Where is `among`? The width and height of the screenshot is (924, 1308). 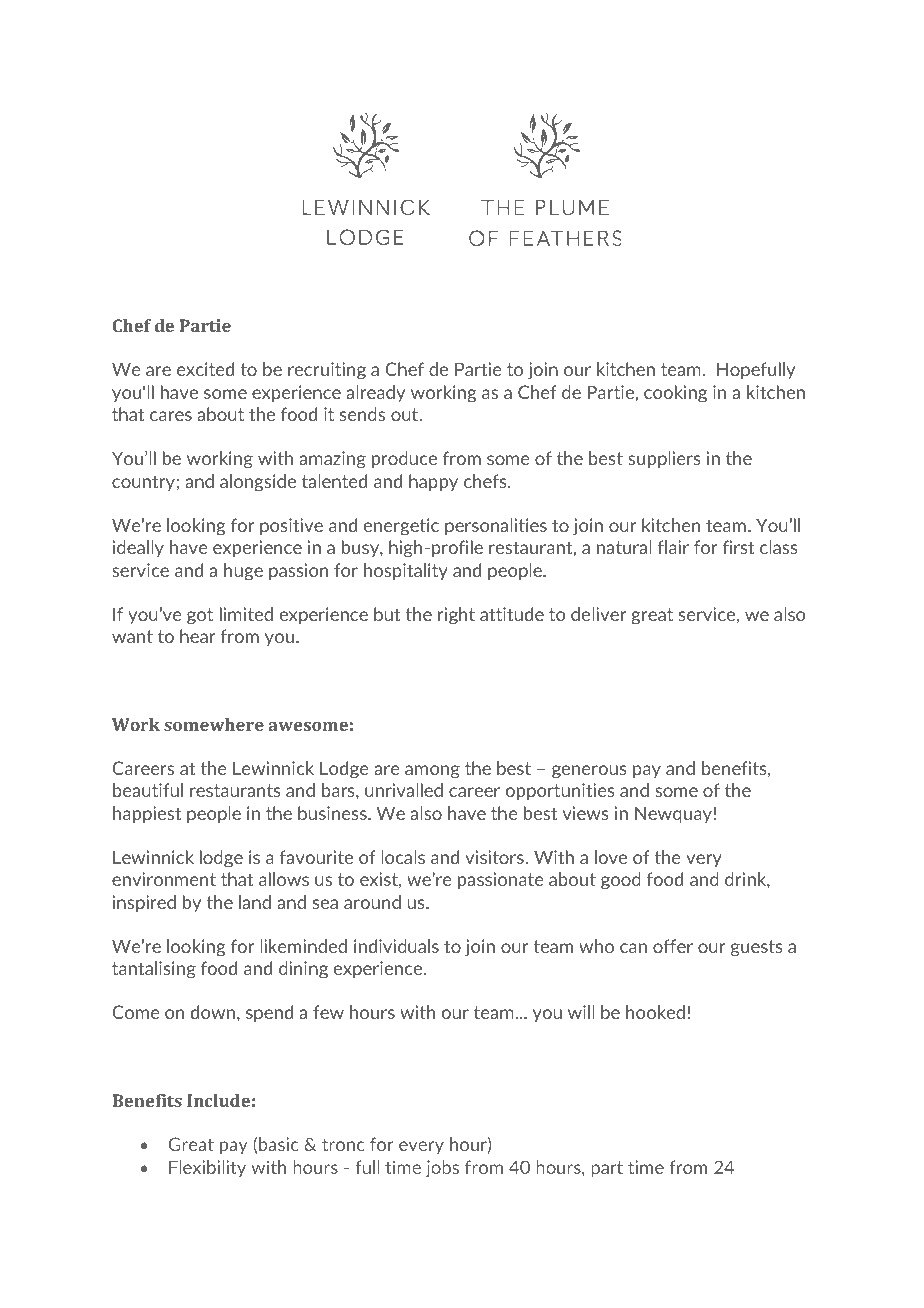
among is located at coordinates (432, 772).
